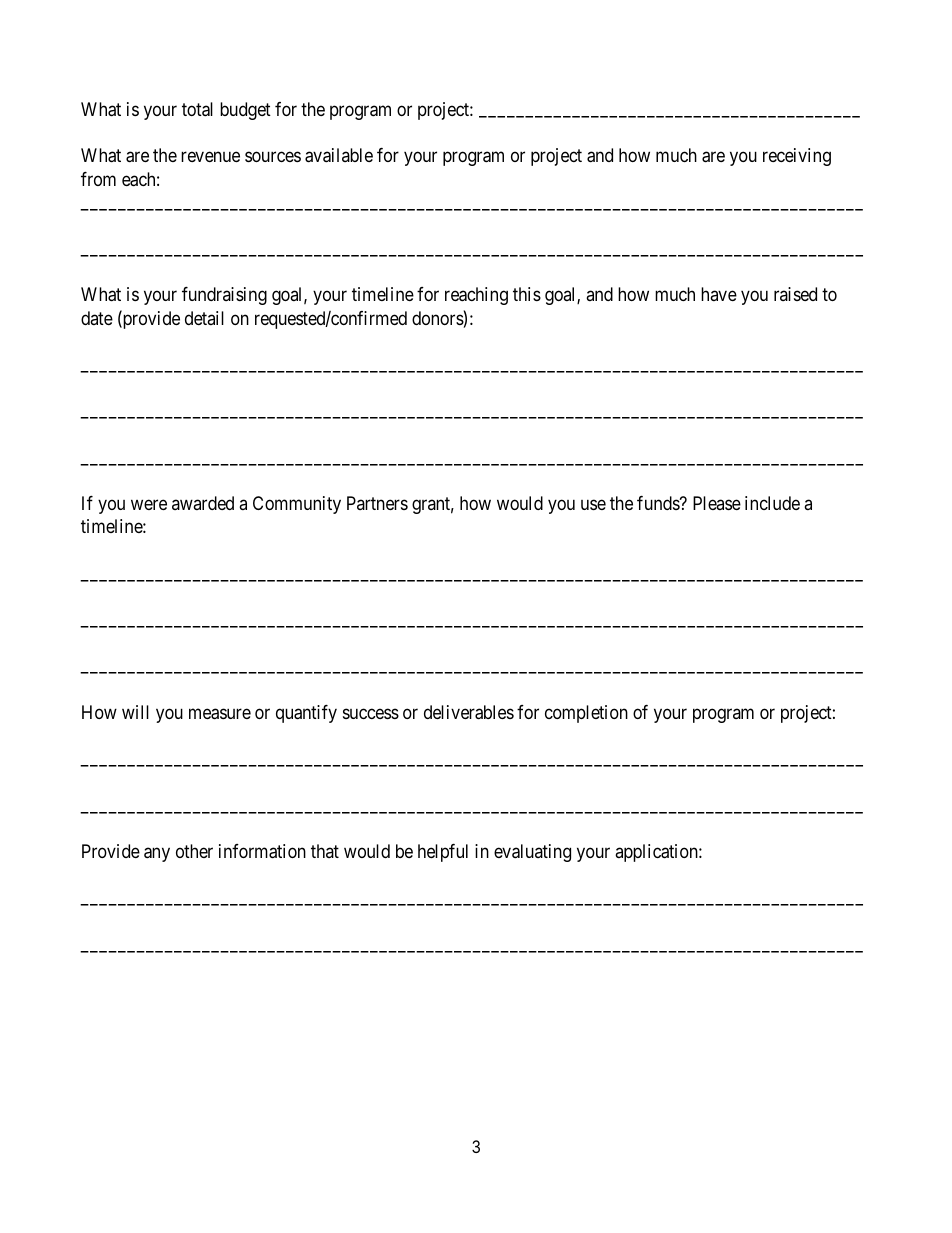  What do you see at coordinates (527, 294) in the page?
I see `this` at bounding box center [527, 294].
